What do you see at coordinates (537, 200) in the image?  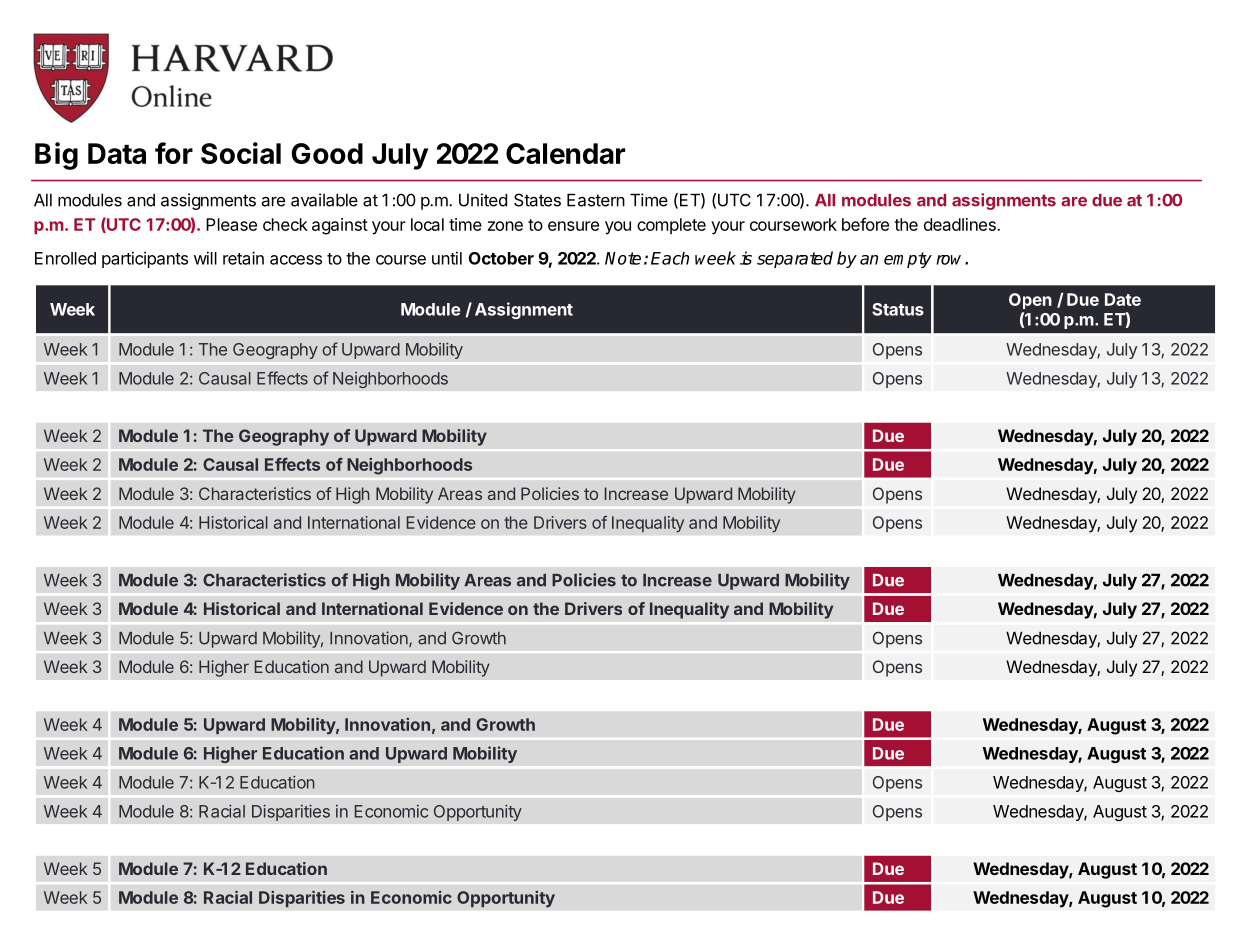 I see `States` at bounding box center [537, 200].
